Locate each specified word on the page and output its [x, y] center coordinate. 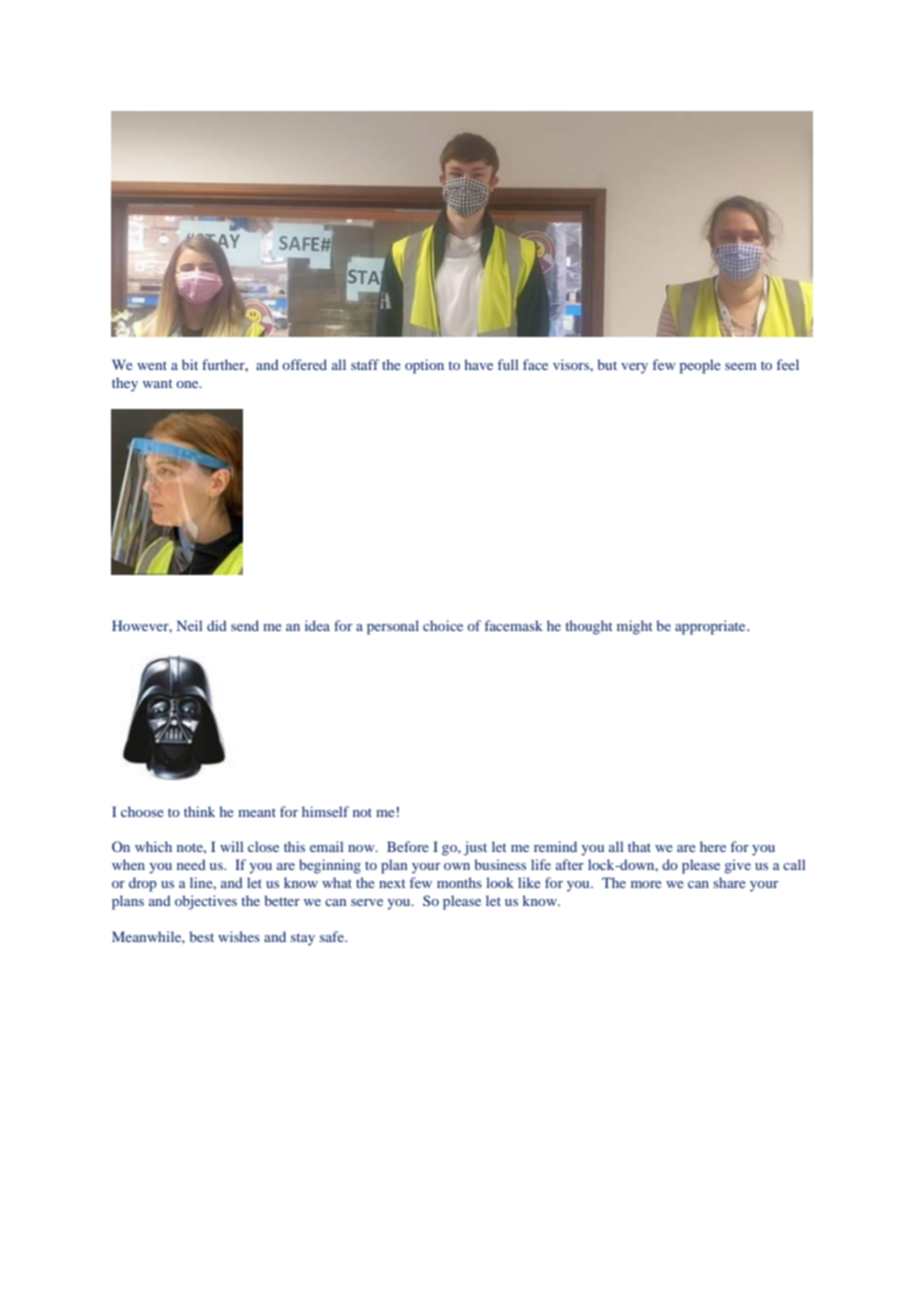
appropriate [711, 627]
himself [325, 811]
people [700, 366]
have [478, 364]
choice [443, 625]
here [713, 846]
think [199, 811]
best [201, 936]
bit [190, 364]
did [217, 625]
